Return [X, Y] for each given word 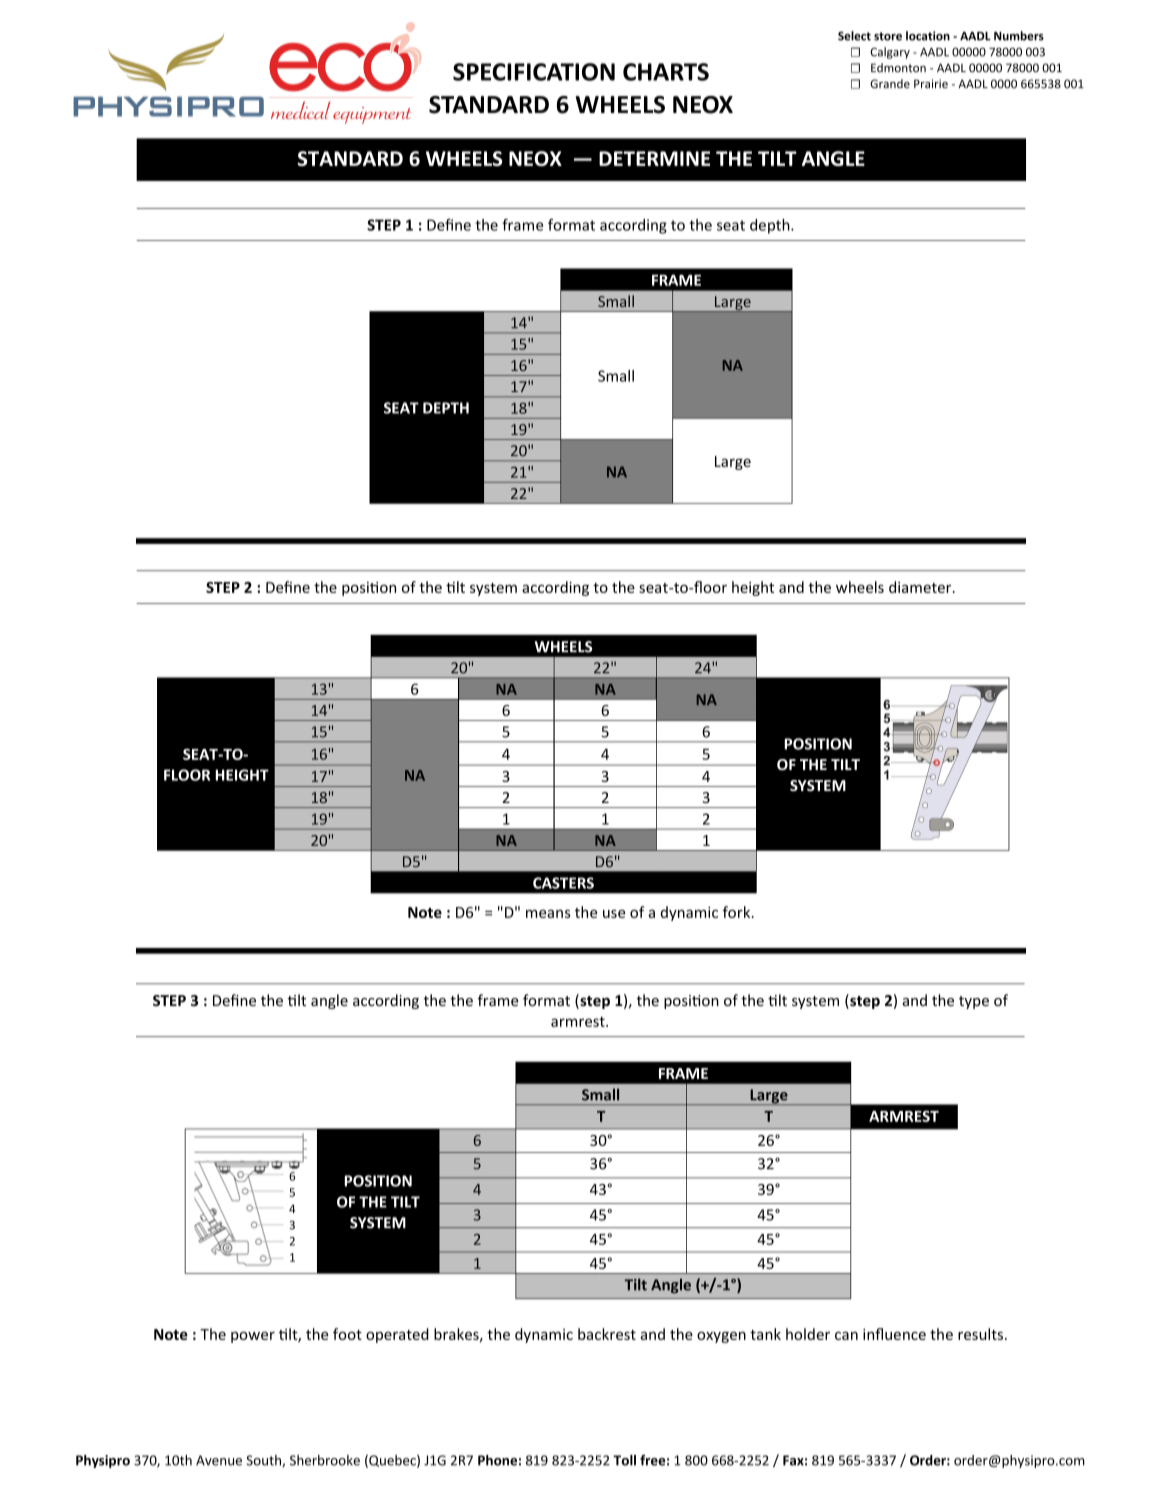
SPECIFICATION [534, 72]
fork [738, 912]
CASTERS [563, 883]
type [974, 1002]
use [614, 914]
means [548, 914]
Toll [624, 1460]
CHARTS [666, 72]
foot [347, 1334]
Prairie [931, 84]
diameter [921, 587]
